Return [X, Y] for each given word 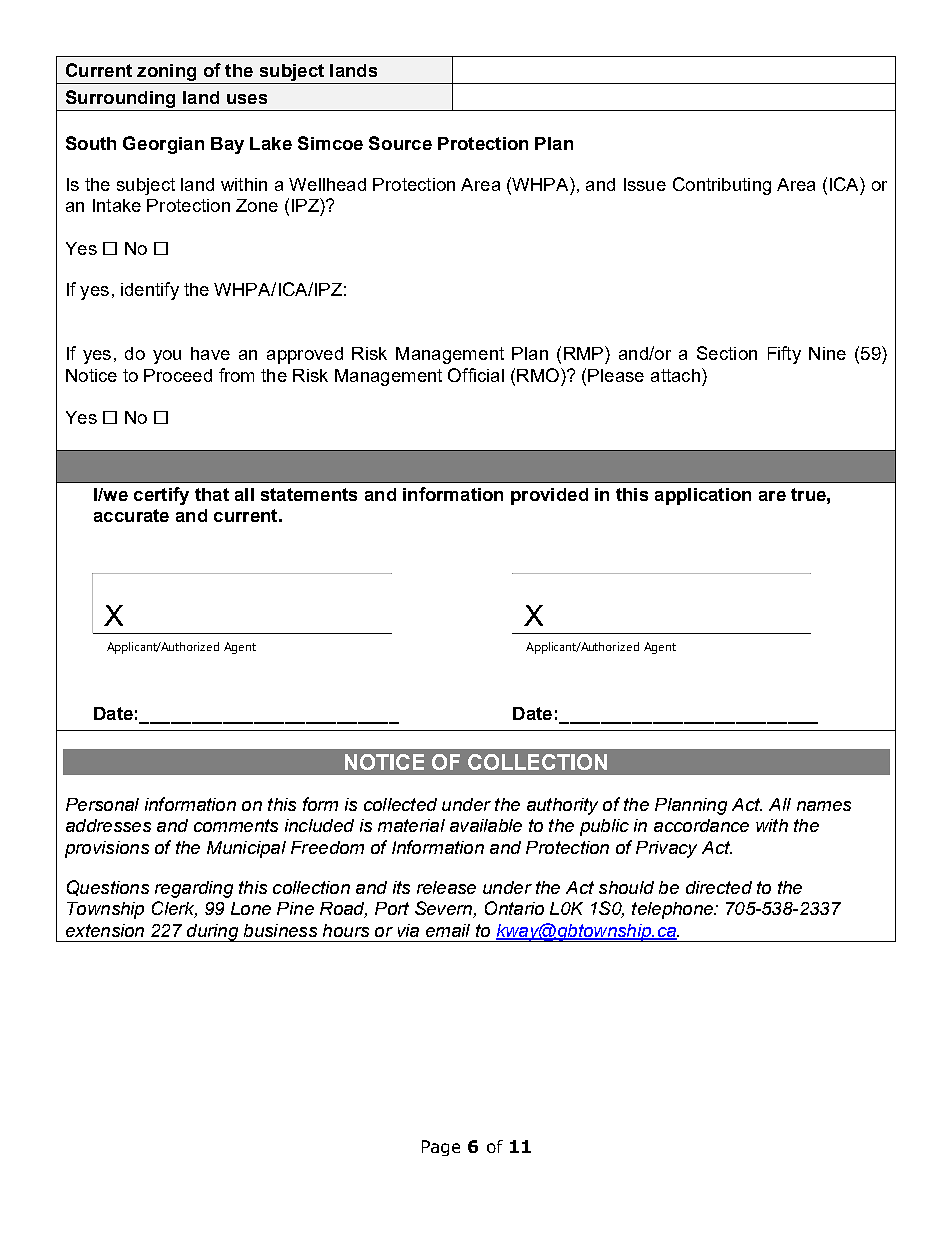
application [703, 496]
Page [441, 1148]
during [213, 933]
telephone [673, 910]
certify [161, 496]
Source [400, 143]
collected [400, 804]
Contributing [722, 186]
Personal [102, 804]
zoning [166, 72]
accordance [701, 825]
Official [476, 375]
